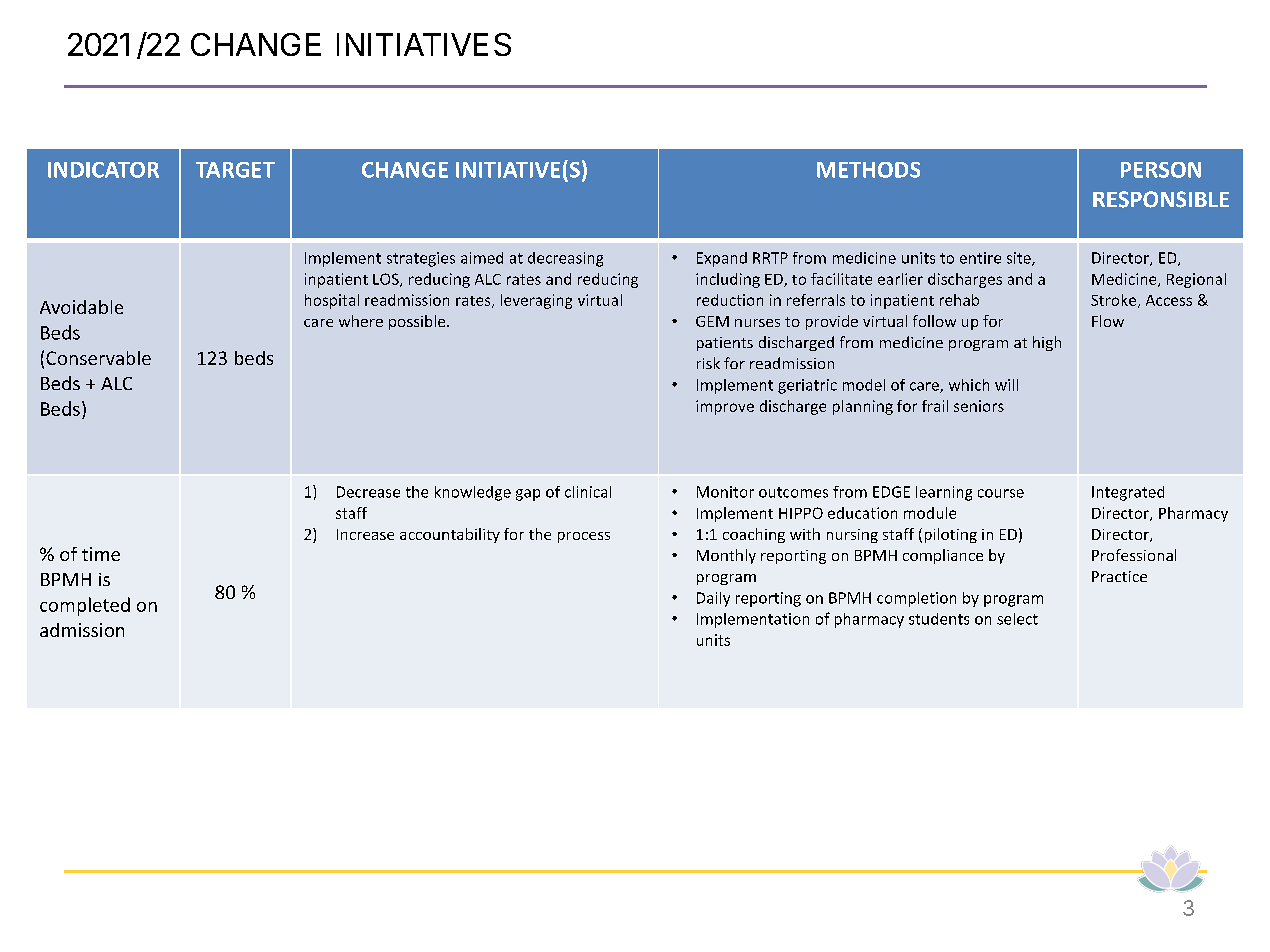 Image resolution: width=1270 pixels, height=952 pixels. Describe the element at coordinates (1115, 301) in the screenshot. I see `Stroke` at that location.
